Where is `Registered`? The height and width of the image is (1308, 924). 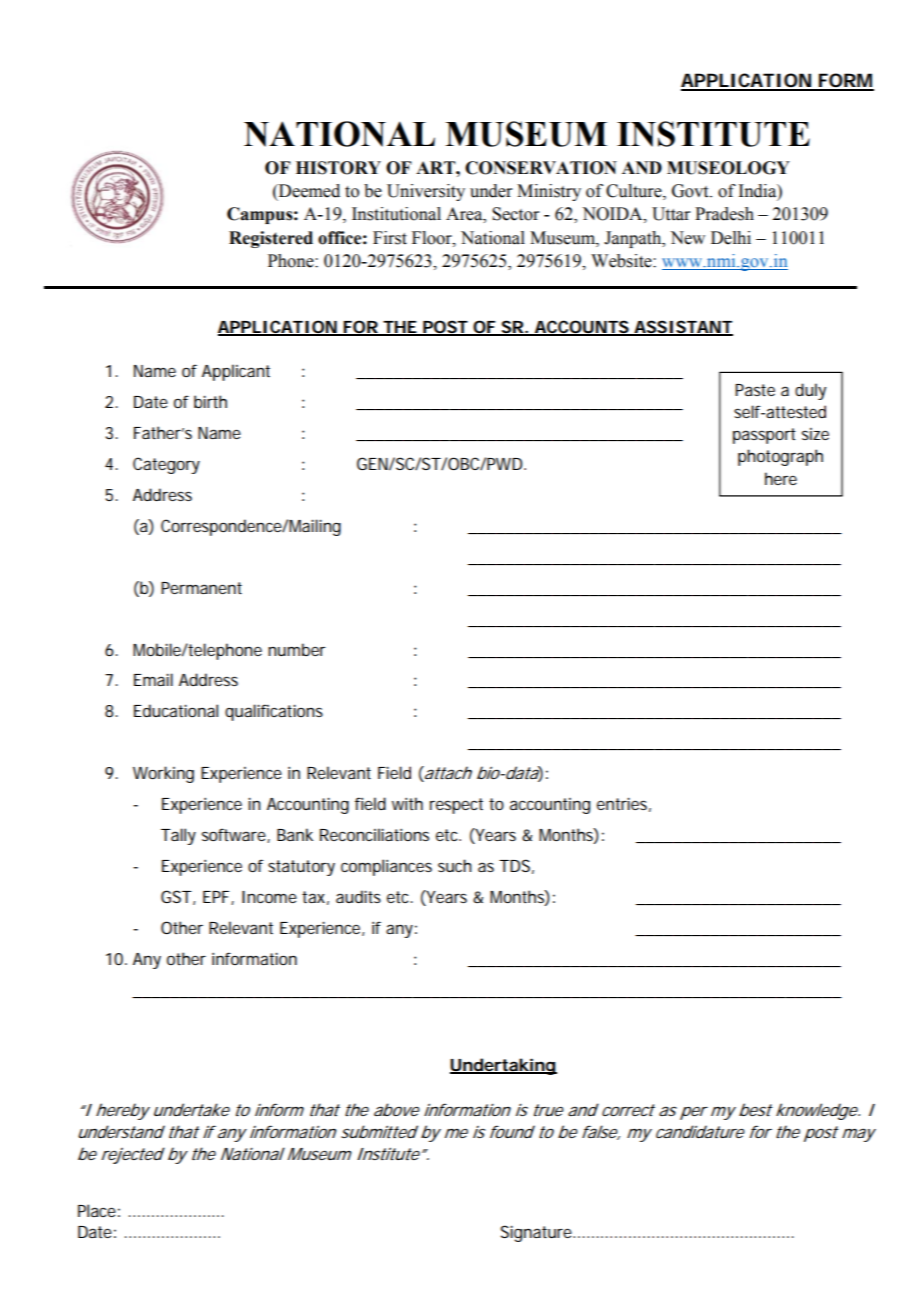
Registered is located at coordinates (271, 239).
